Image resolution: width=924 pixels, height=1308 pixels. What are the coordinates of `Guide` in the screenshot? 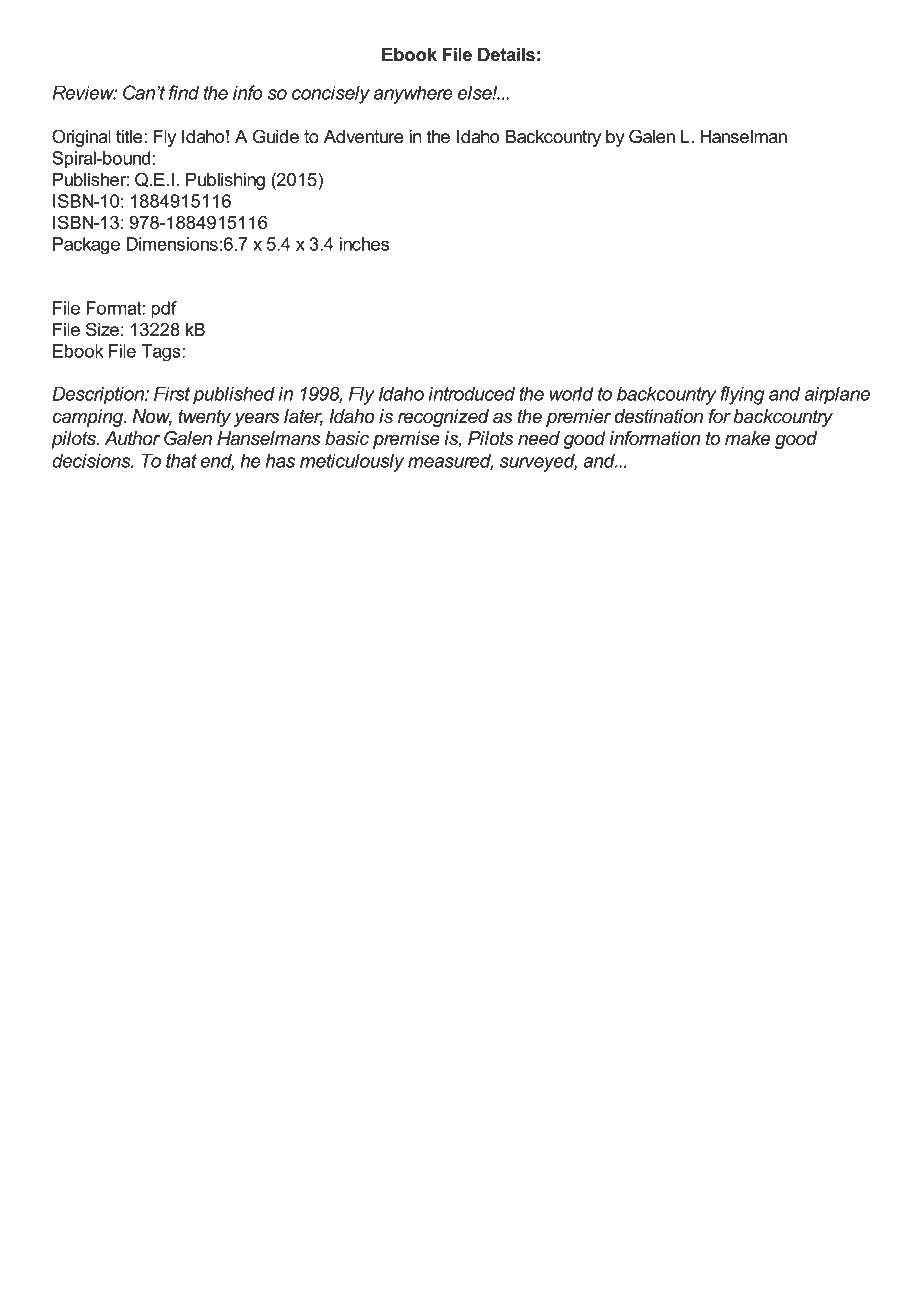 It's located at (276, 136).
